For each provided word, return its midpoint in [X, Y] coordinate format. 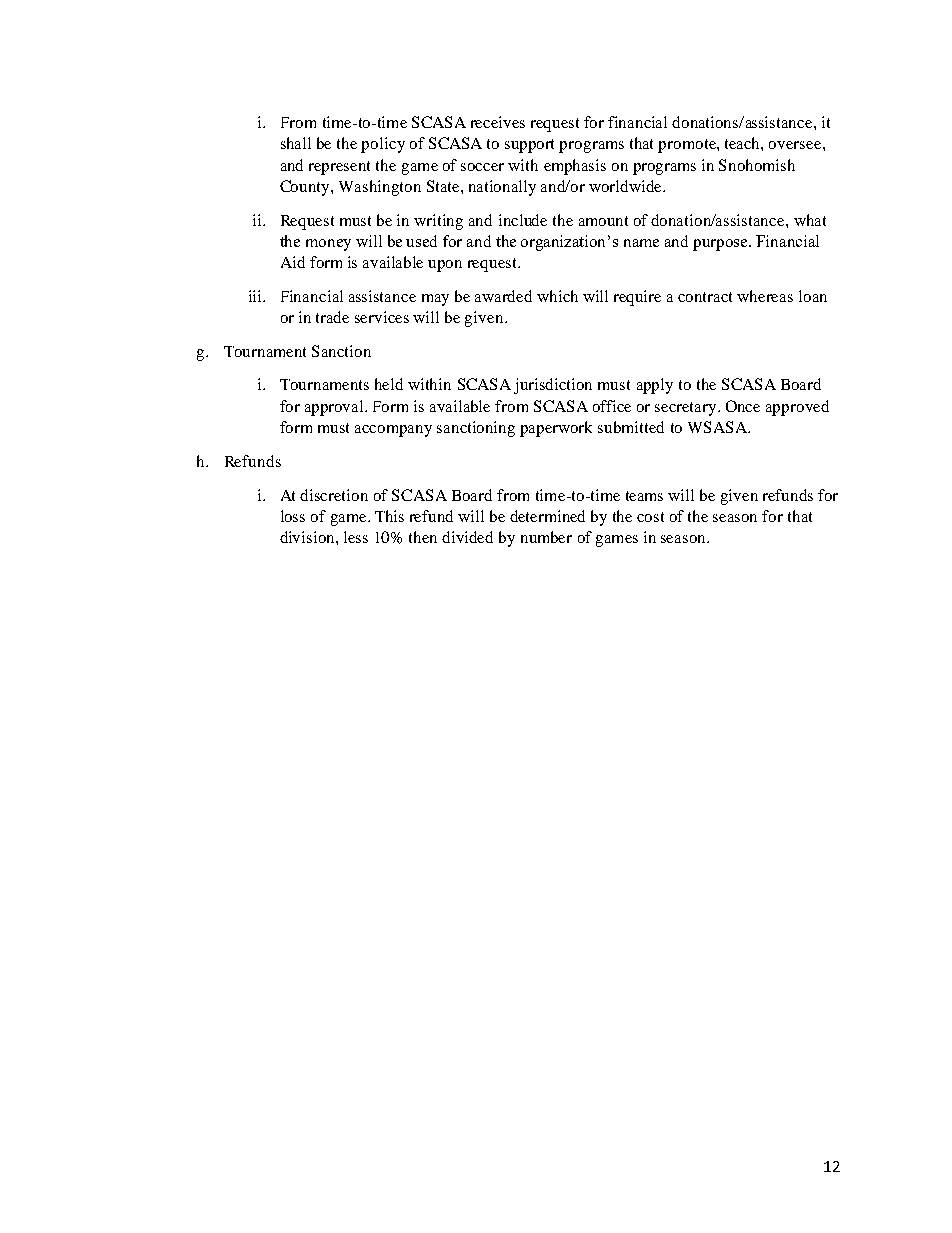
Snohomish [757, 165]
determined [547, 516]
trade [332, 317]
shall [296, 143]
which [557, 296]
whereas [765, 296]
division [308, 537]
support [529, 146]
